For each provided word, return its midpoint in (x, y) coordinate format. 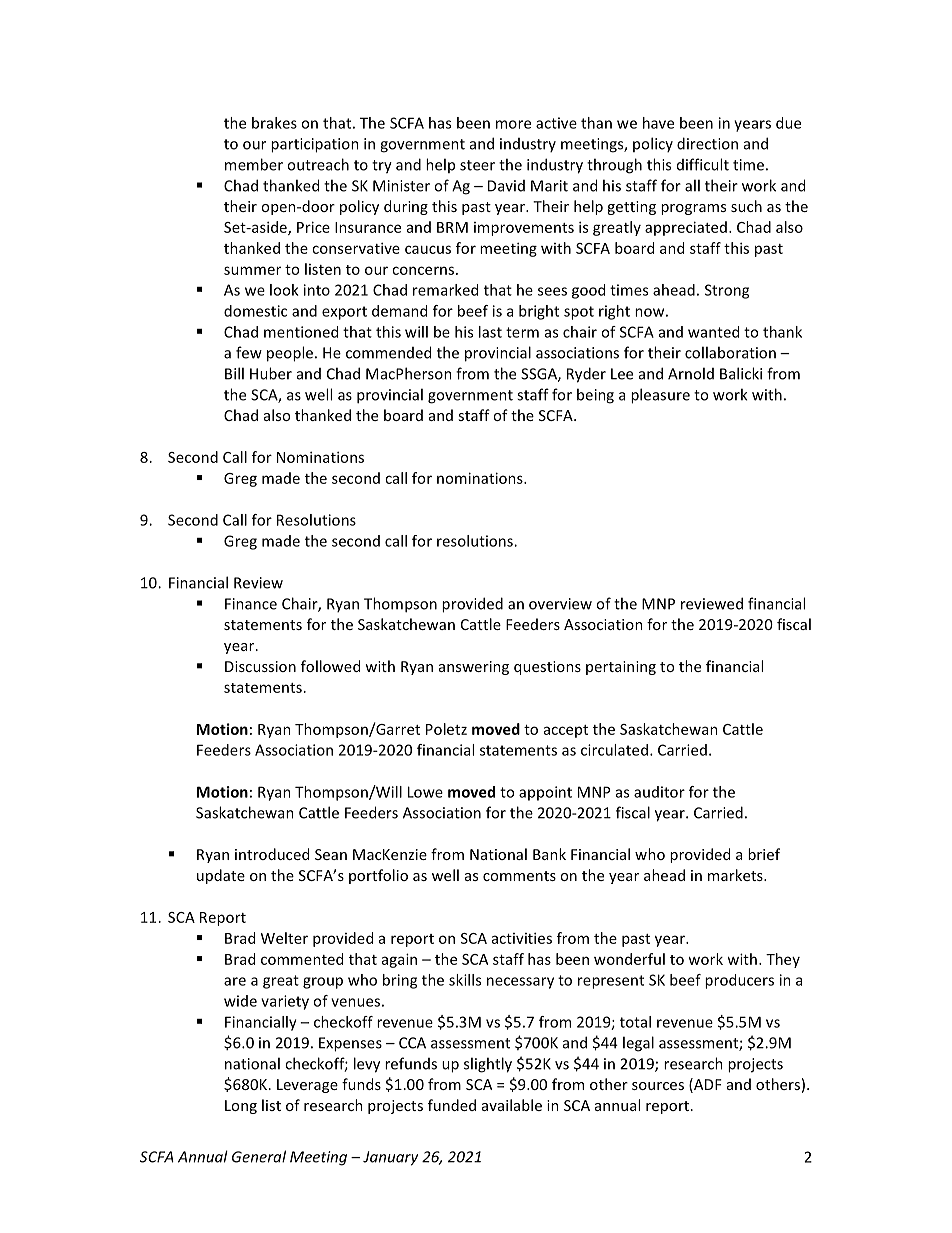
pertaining (621, 668)
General (259, 1156)
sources (658, 1086)
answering (474, 668)
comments (519, 876)
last (490, 332)
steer (477, 165)
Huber (271, 373)
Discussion (260, 666)
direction (707, 143)
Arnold (691, 373)
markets (736, 875)
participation (315, 145)
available (512, 1105)
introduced (272, 854)
